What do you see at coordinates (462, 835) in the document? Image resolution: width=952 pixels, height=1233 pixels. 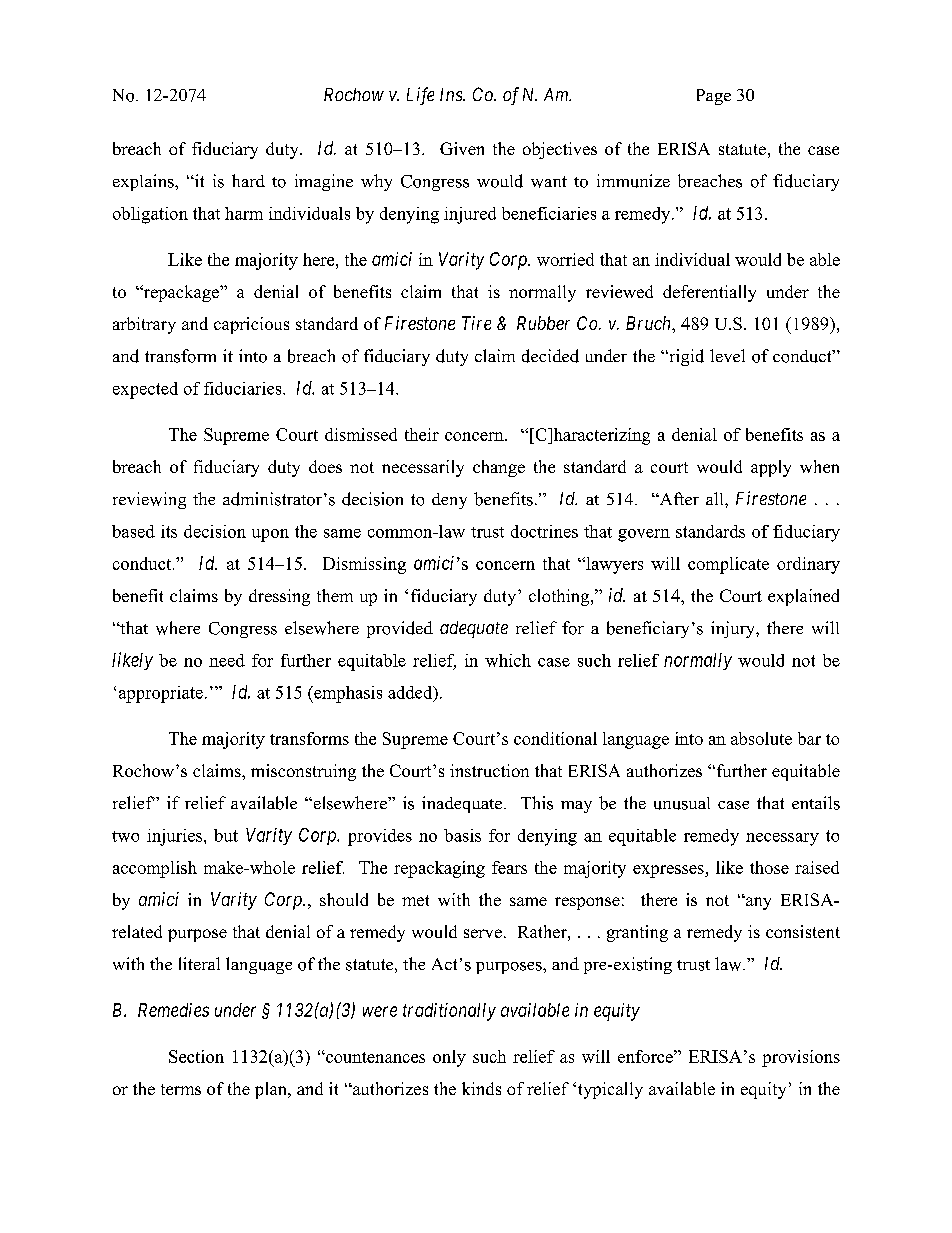 I see `basis` at bounding box center [462, 835].
